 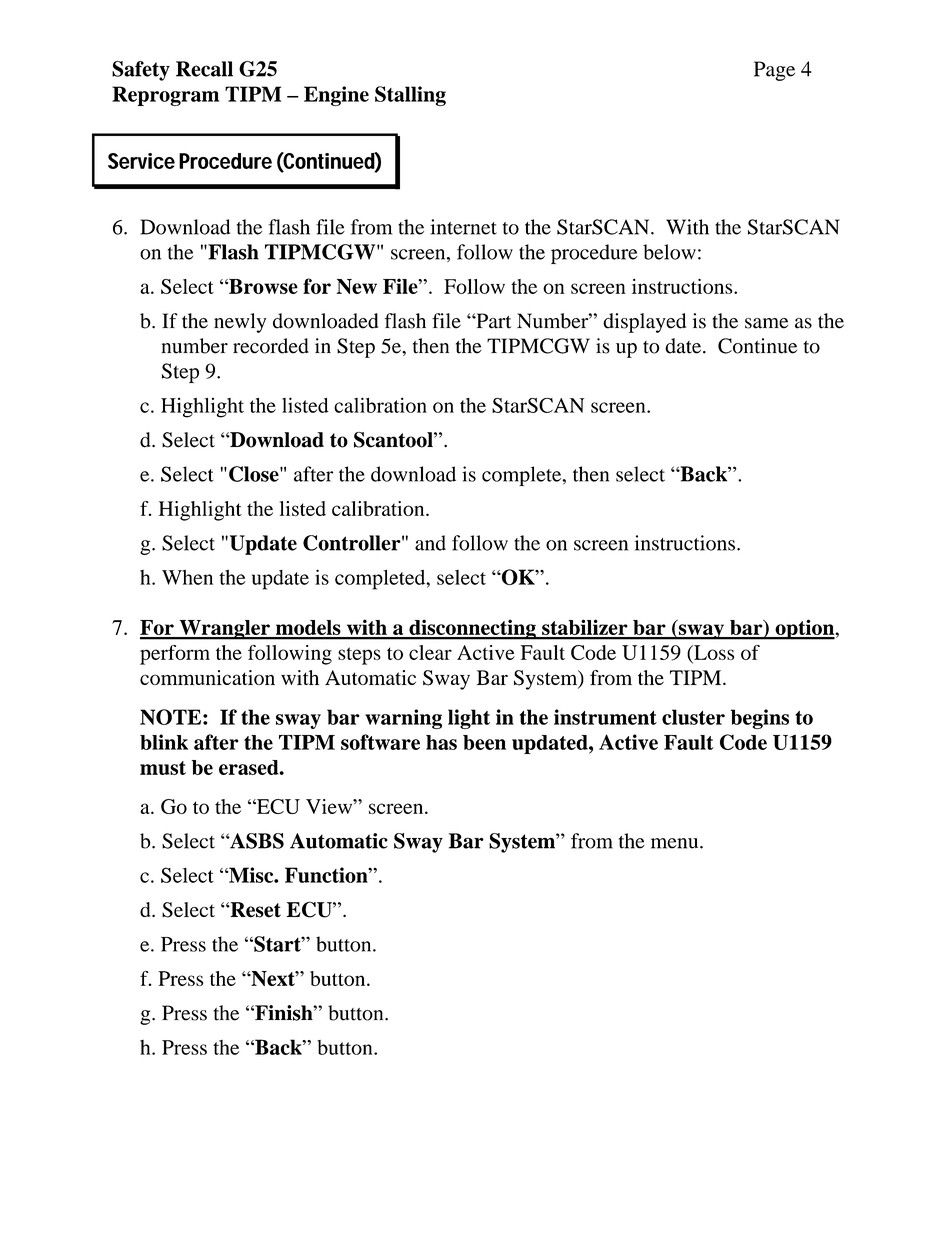 I want to click on Stalling, so click(x=410, y=96).
